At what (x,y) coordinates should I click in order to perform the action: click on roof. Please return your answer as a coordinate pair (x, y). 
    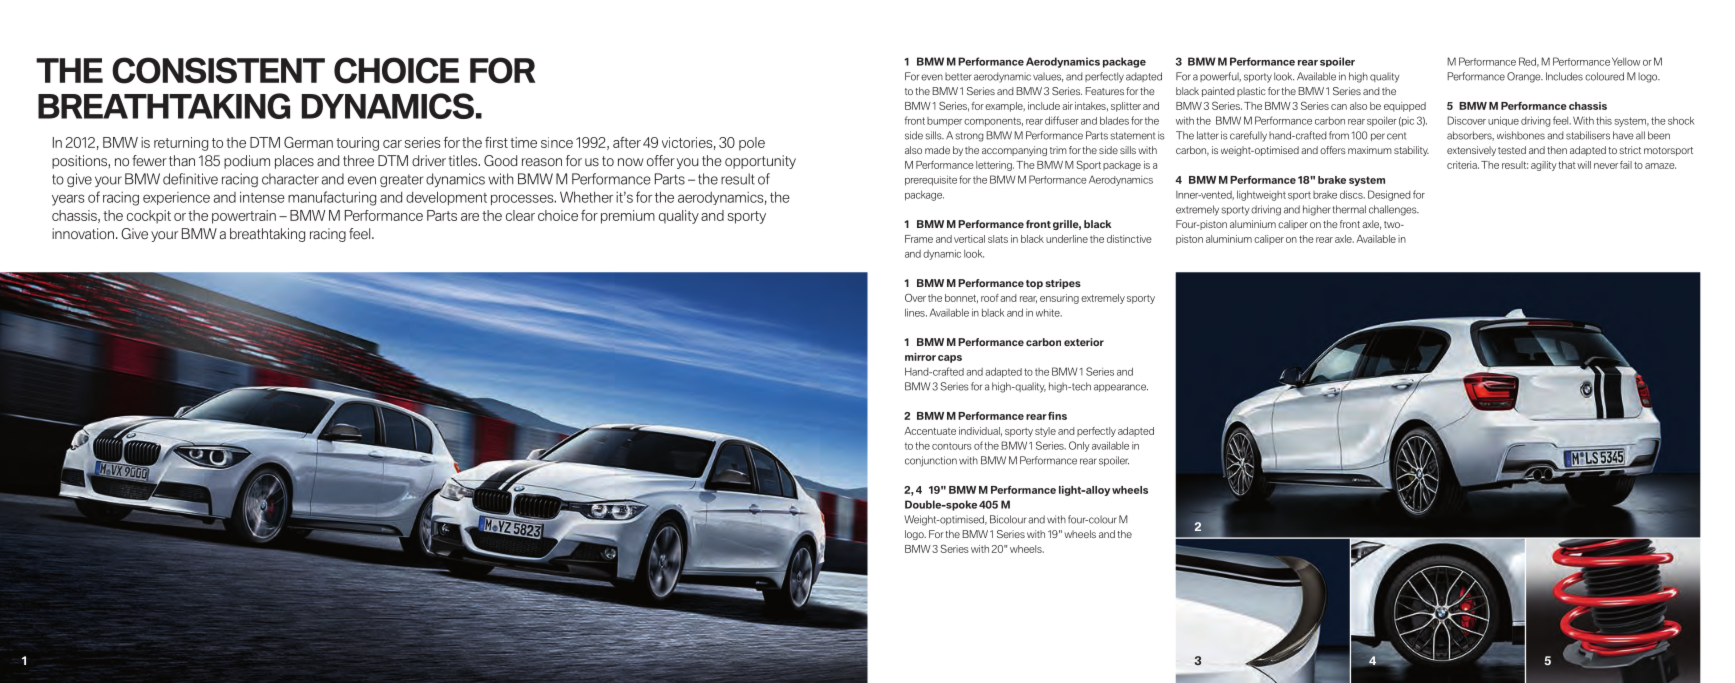
    Looking at the image, I should click on (990, 298).
